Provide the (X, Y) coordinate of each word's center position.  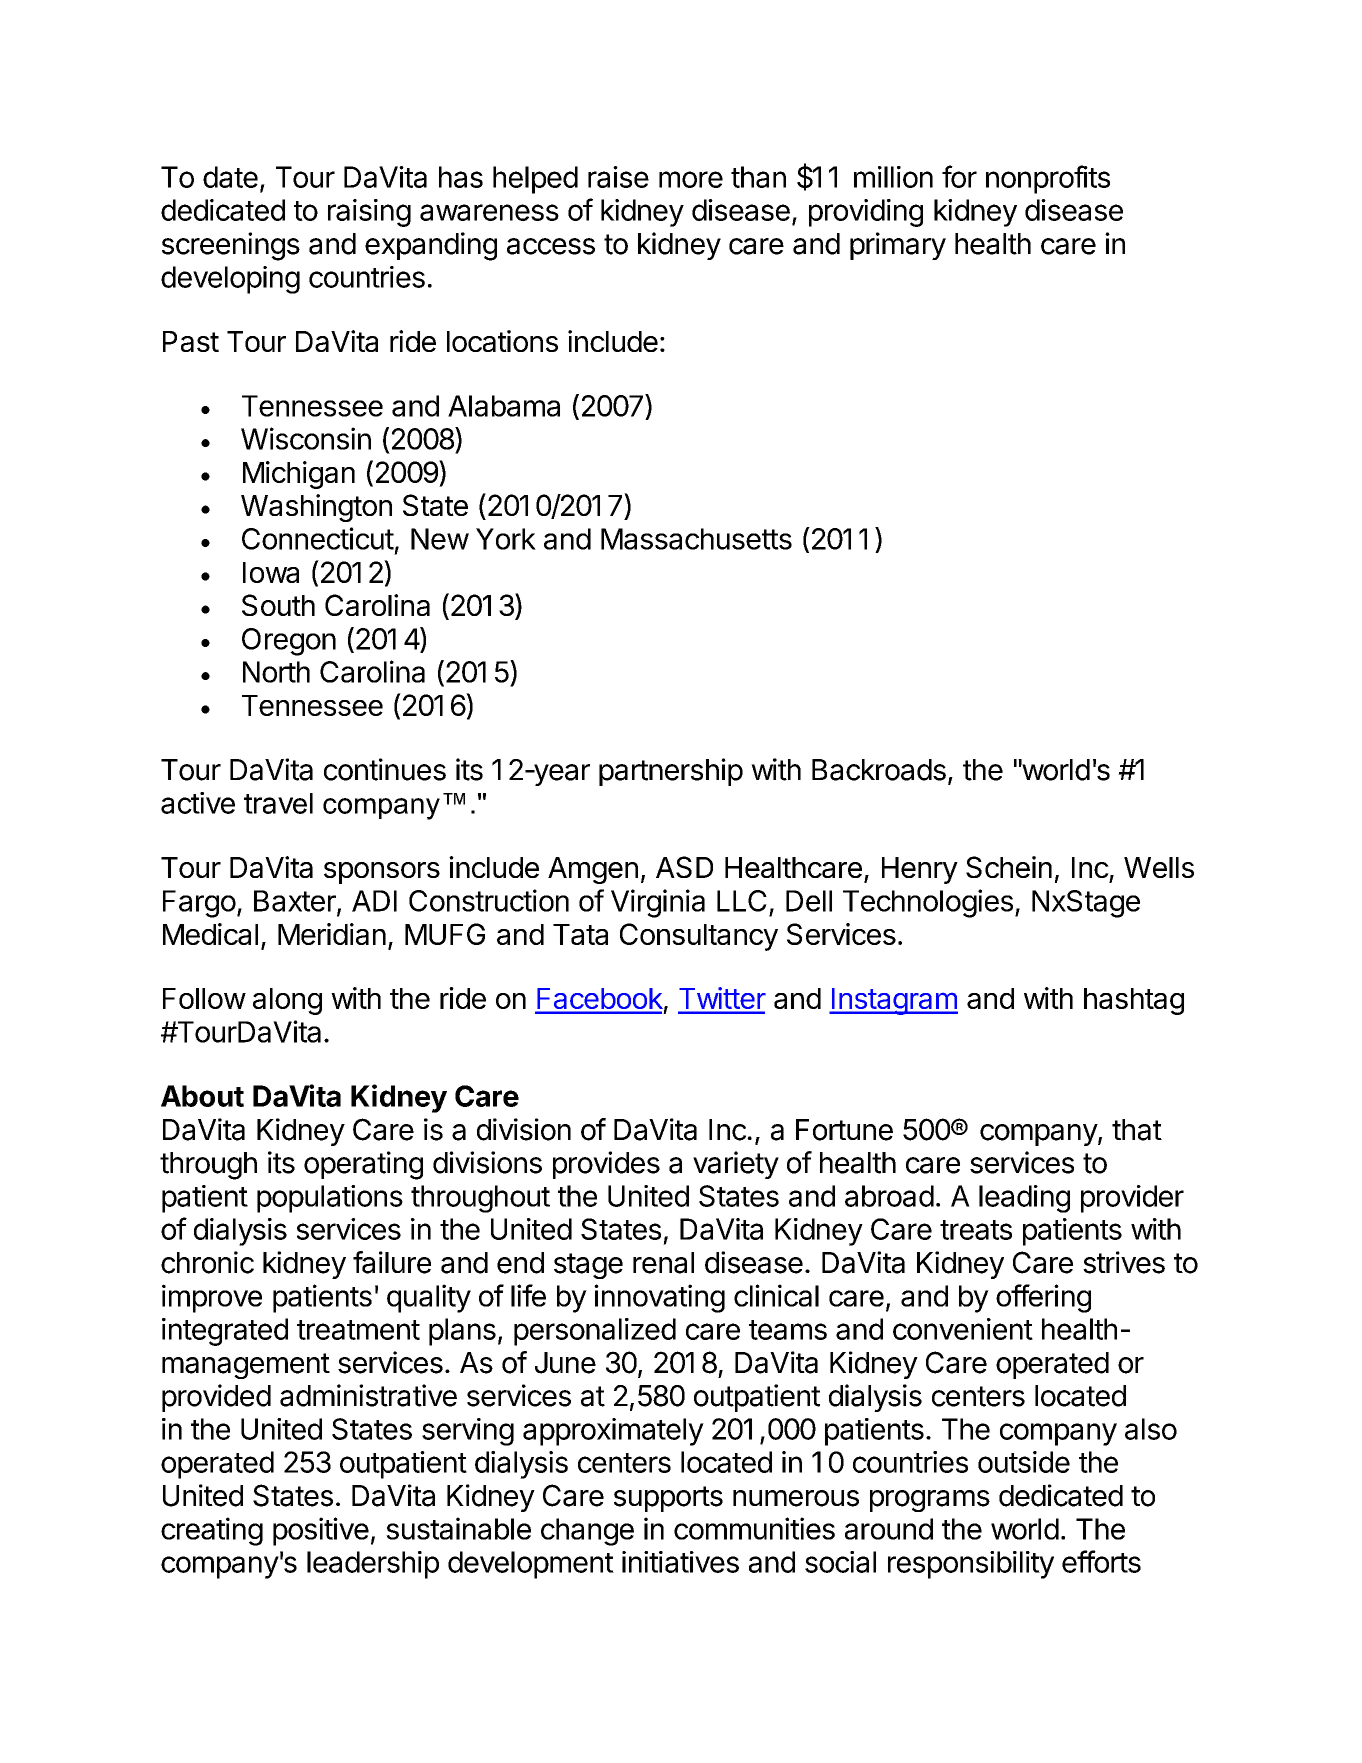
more (691, 179)
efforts (1101, 1561)
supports (668, 1499)
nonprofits (1048, 179)
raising (369, 213)
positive (321, 1531)
